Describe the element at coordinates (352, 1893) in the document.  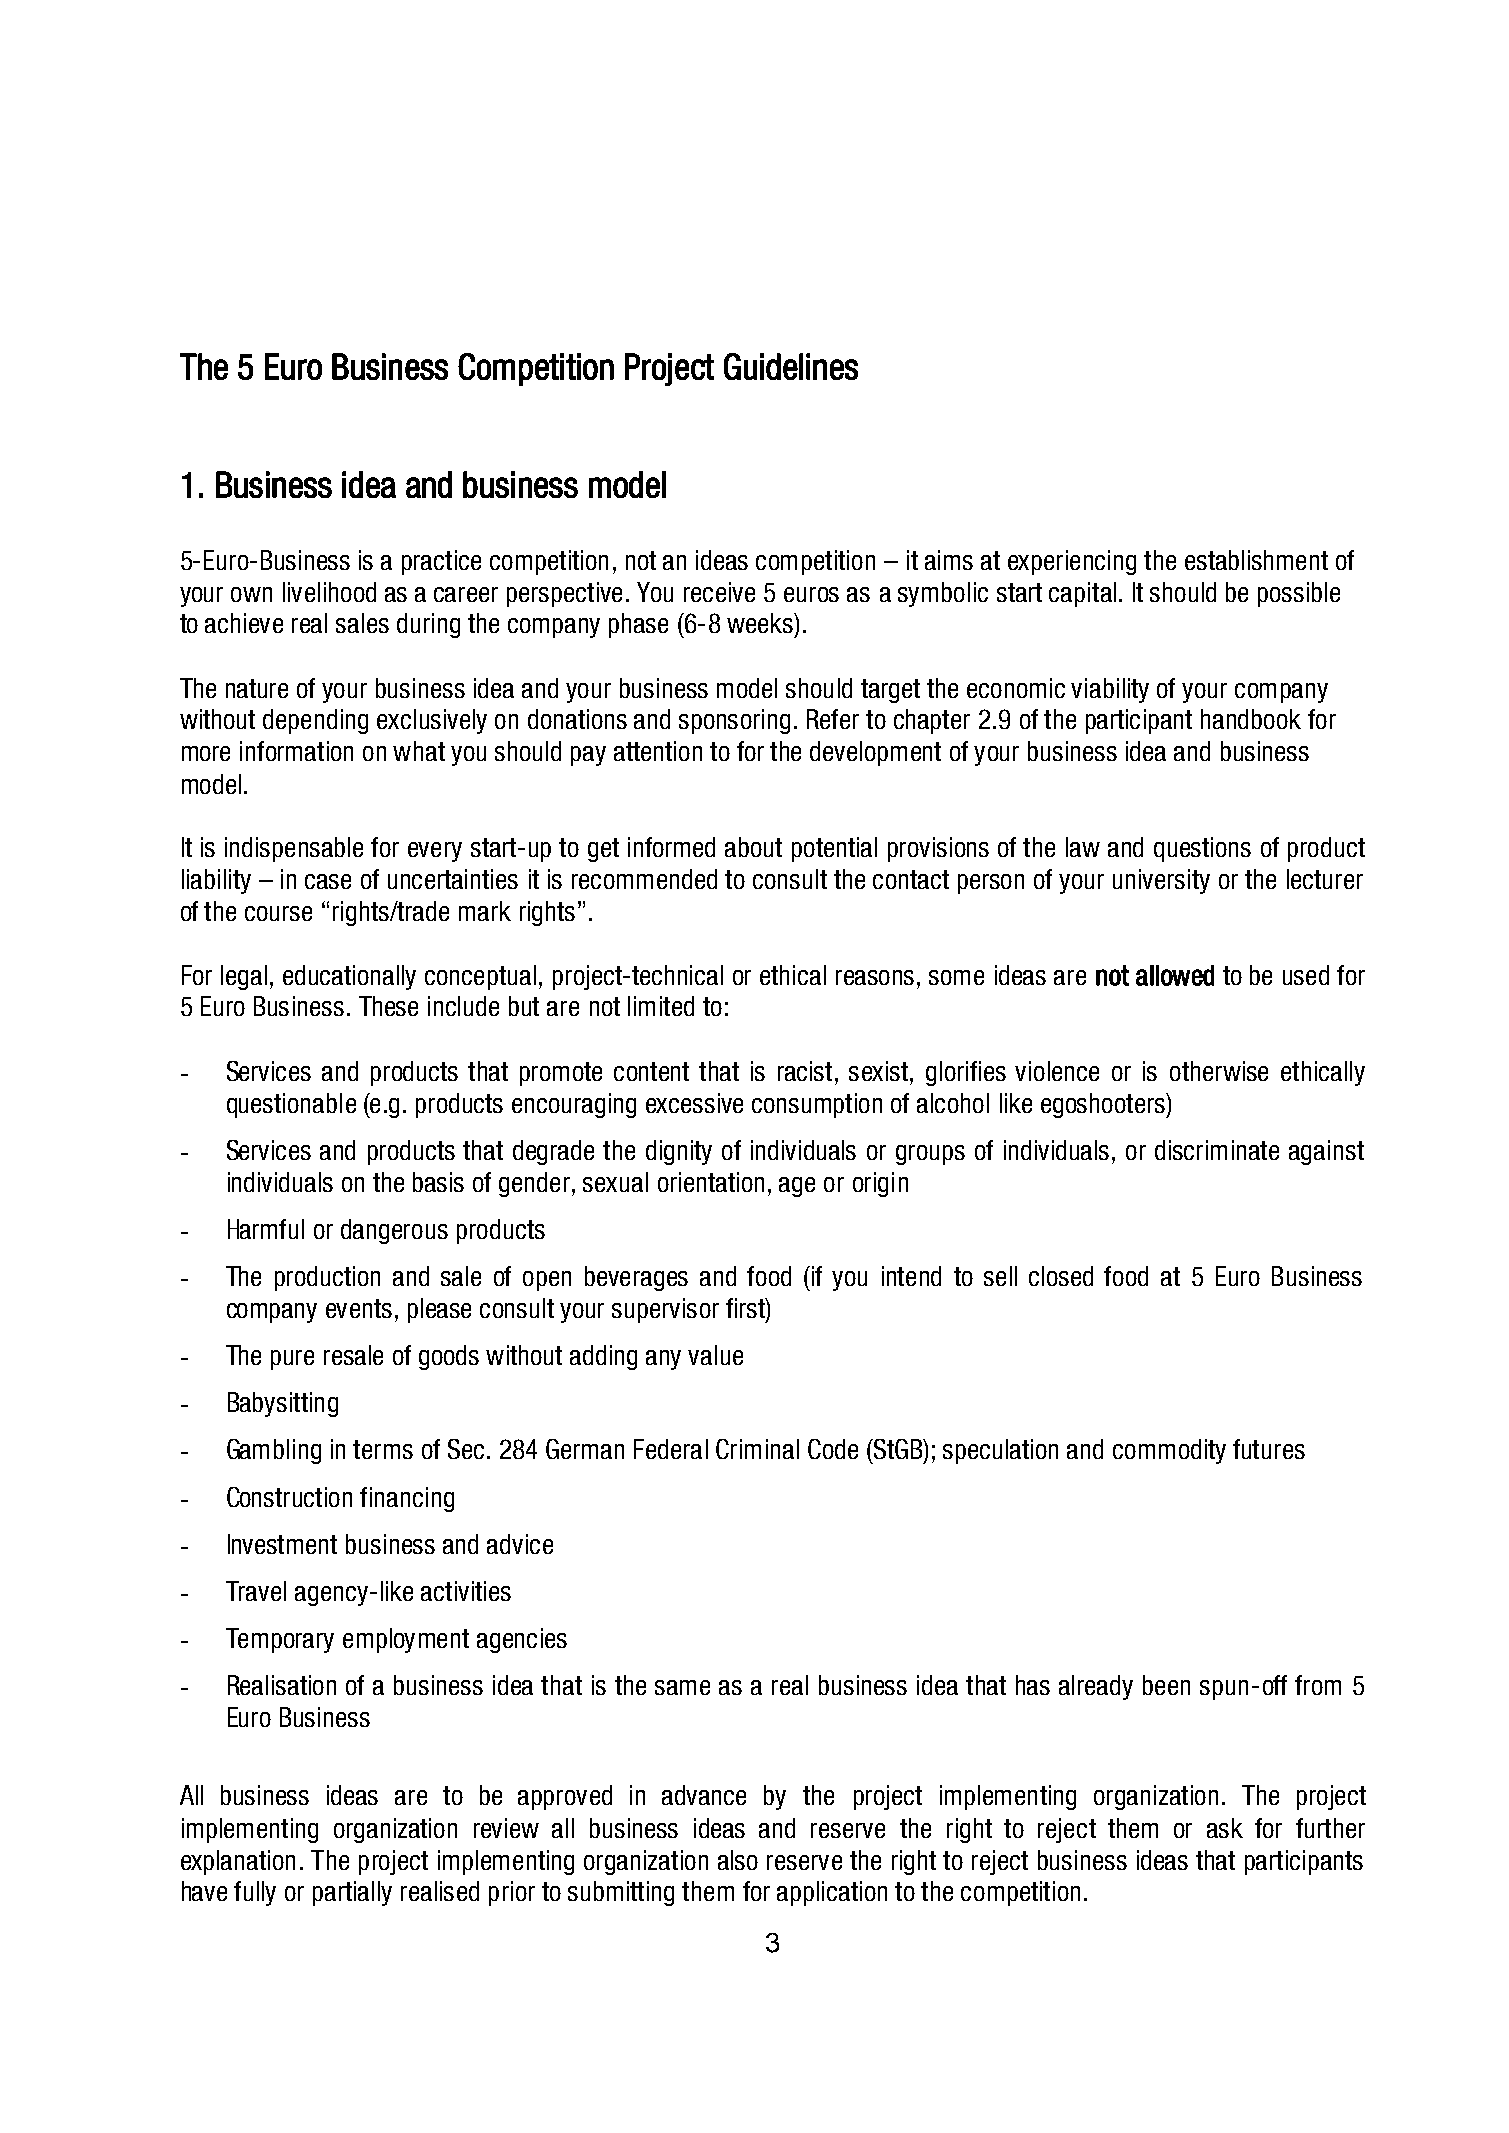
I see `partially` at that location.
